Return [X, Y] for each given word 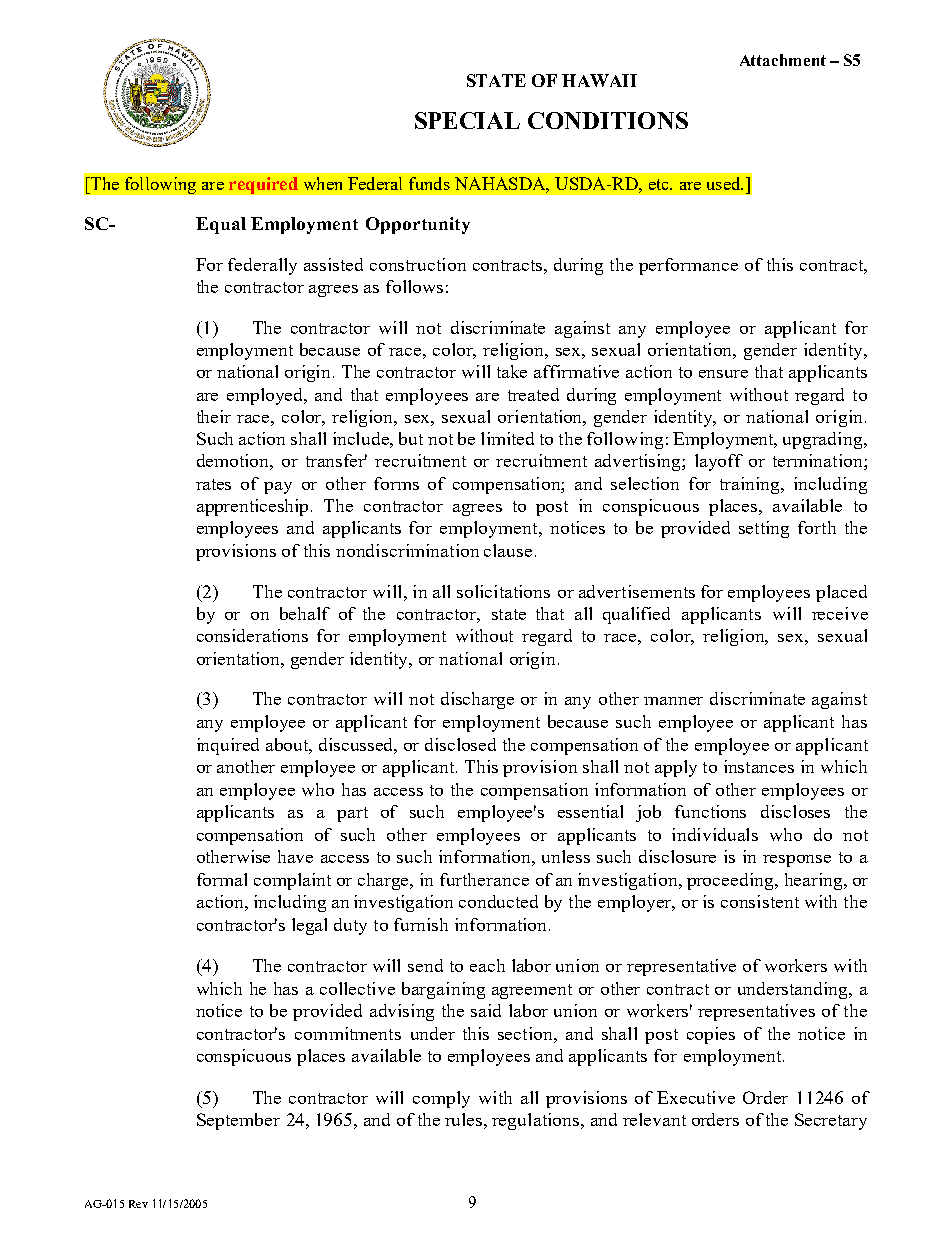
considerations [252, 635]
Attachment [783, 60]
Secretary [831, 1121]
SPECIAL [467, 120]
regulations [537, 1121]
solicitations [503, 591]
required [263, 185]
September [238, 1121]
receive [840, 613]
